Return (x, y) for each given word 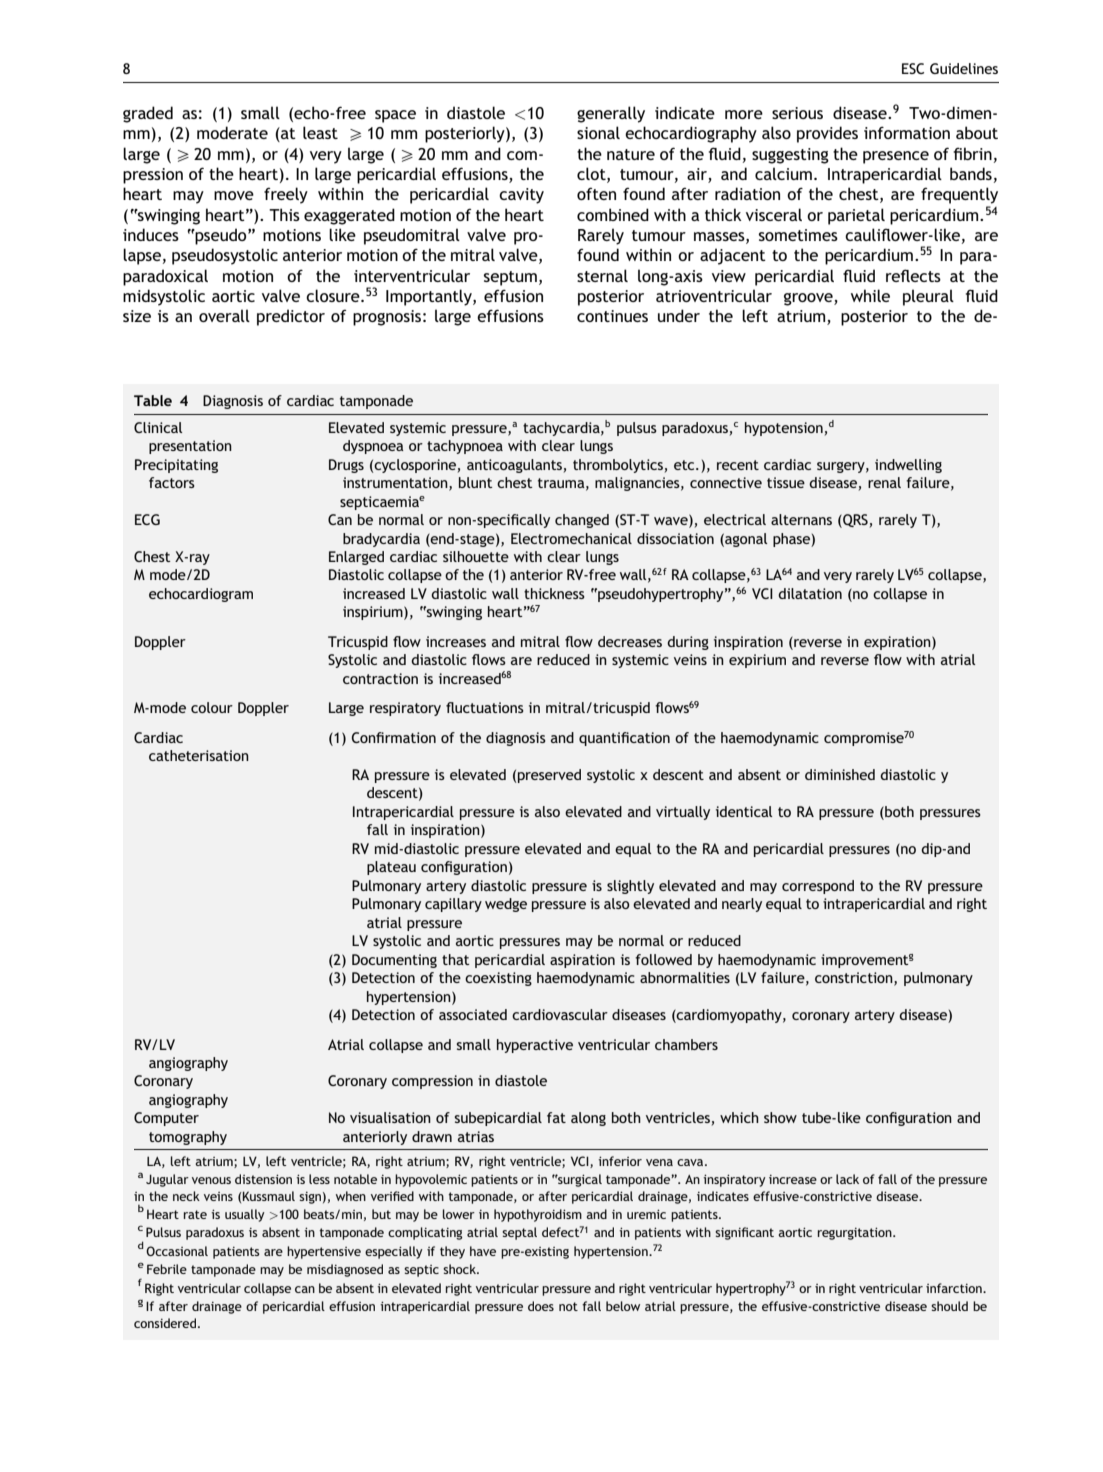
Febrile (167, 1269)
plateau (391, 868)
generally (611, 114)
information (907, 132)
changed (582, 521)
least (320, 132)
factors (172, 482)
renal (884, 482)
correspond (818, 887)
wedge (506, 905)
